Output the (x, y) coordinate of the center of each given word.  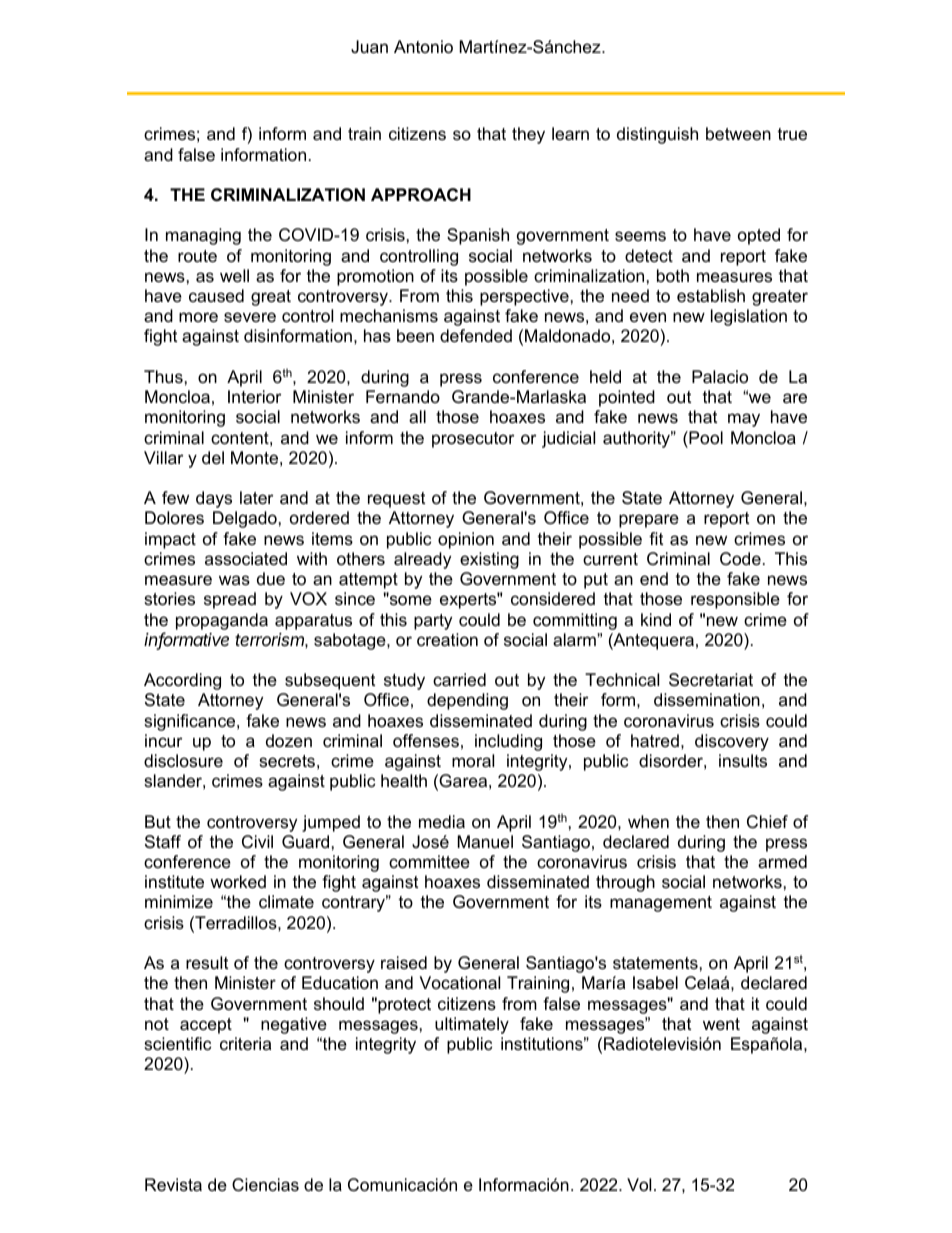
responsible (735, 600)
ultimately (472, 1025)
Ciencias (265, 1185)
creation (447, 640)
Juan (369, 47)
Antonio (423, 47)
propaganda (222, 621)
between (738, 134)
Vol (639, 1184)
